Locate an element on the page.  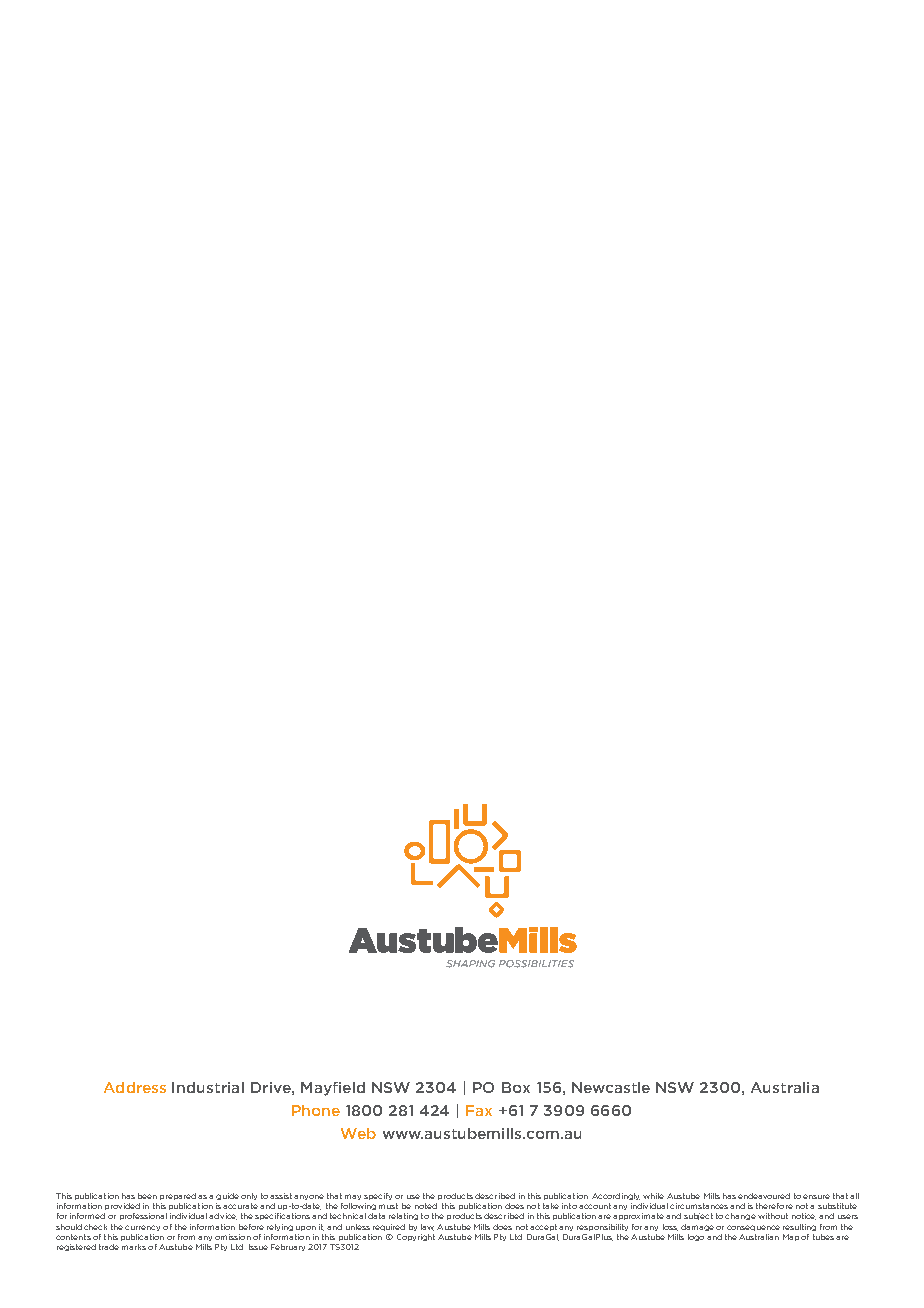
Box is located at coordinates (516, 1087).
